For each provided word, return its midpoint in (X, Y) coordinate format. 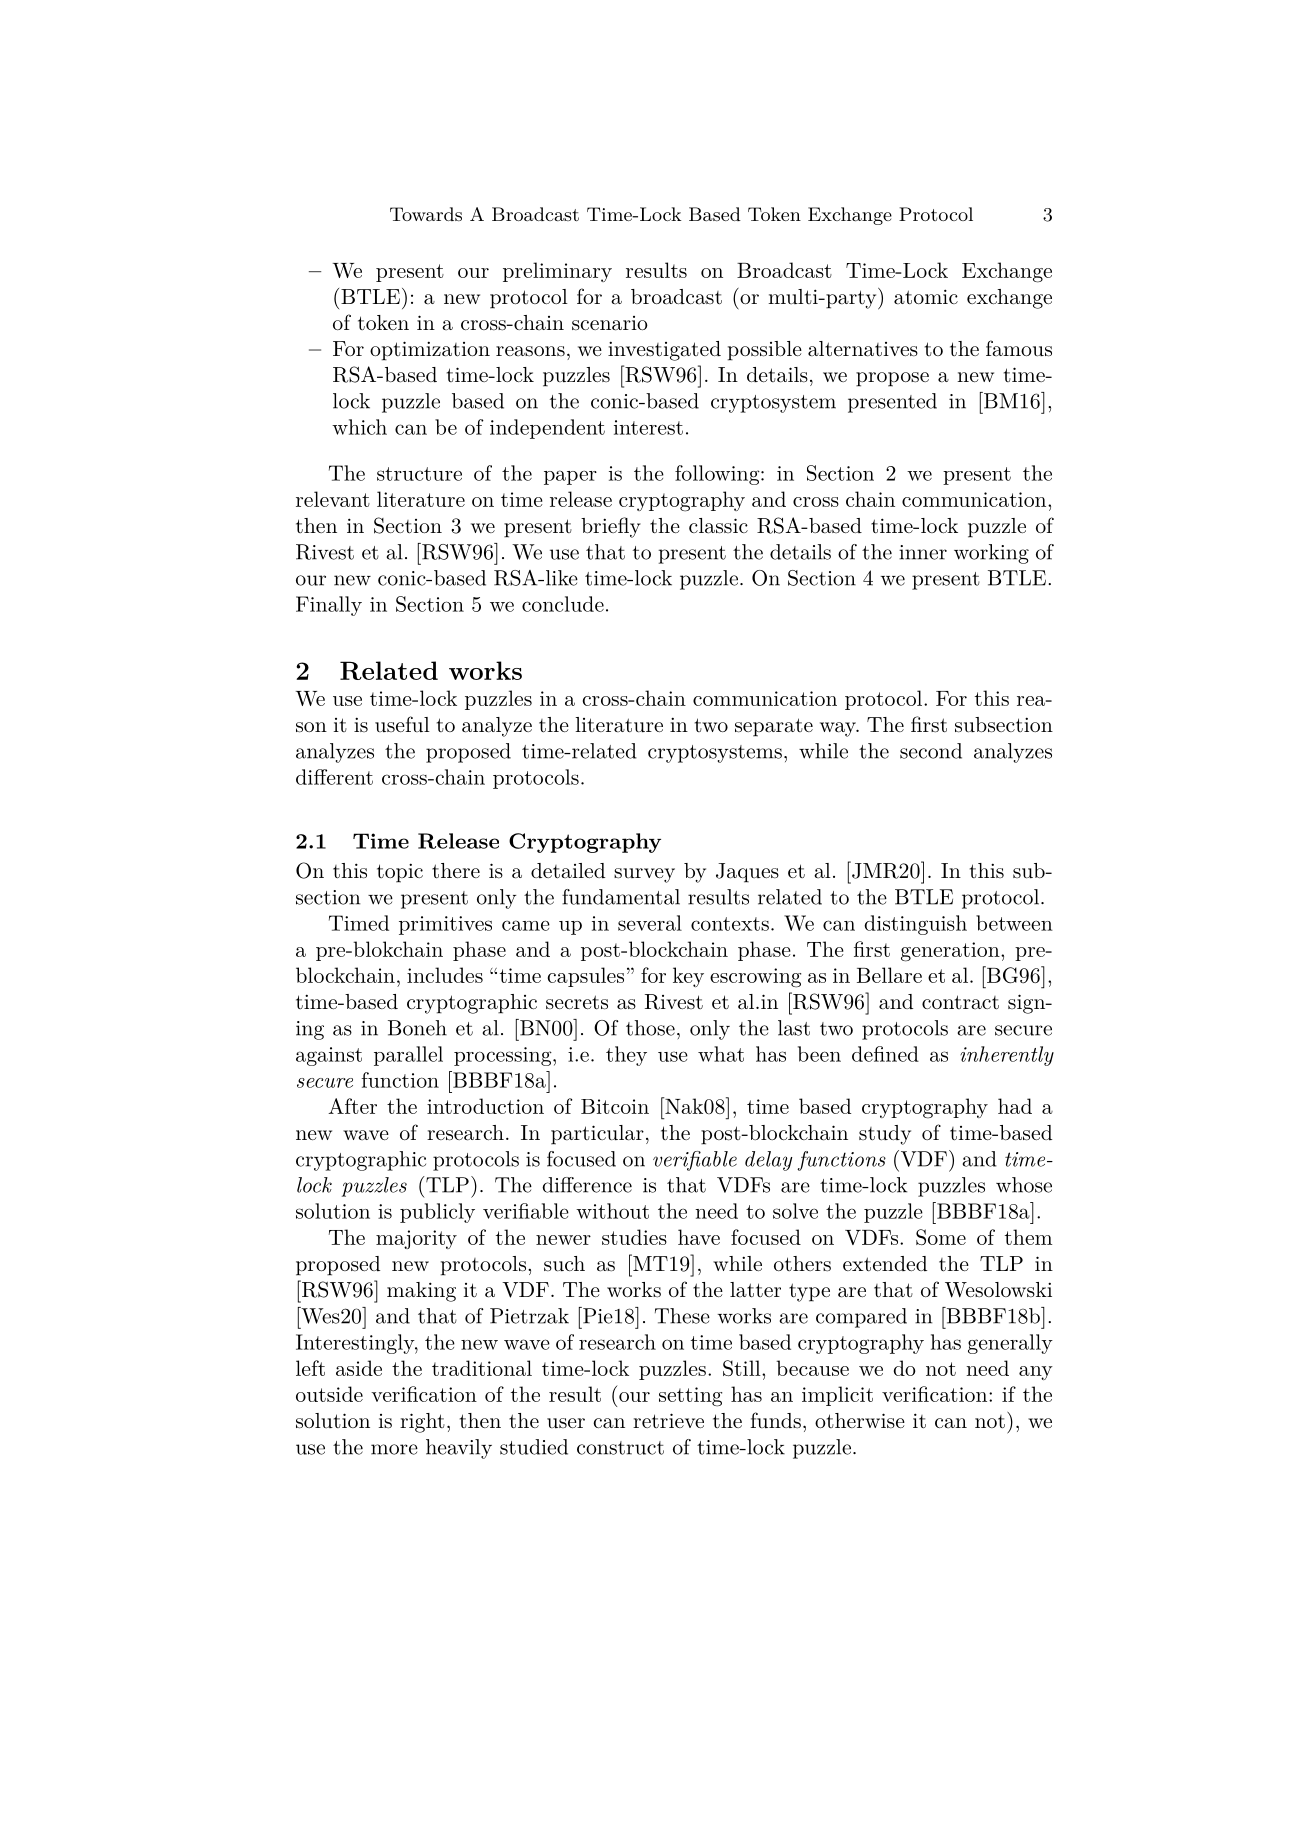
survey (644, 875)
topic (400, 873)
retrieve (668, 1420)
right (422, 1423)
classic (718, 526)
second (931, 751)
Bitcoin (615, 1106)
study (885, 1135)
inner (923, 552)
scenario (610, 323)
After (352, 1106)
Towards (426, 214)
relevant (333, 499)
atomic (926, 297)
